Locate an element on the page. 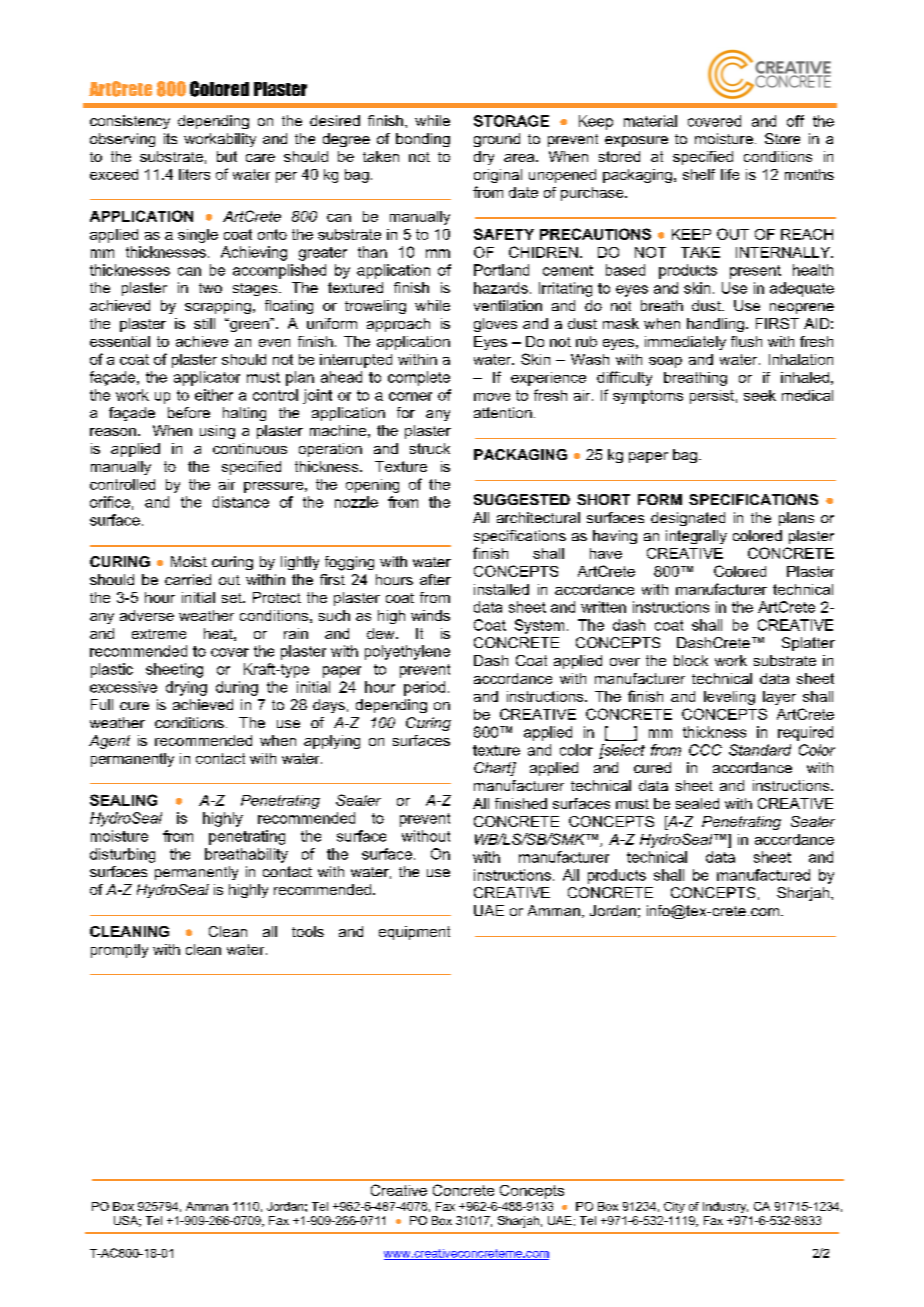 This page has height=1307, width=924. equipment is located at coordinates (414, 933).
